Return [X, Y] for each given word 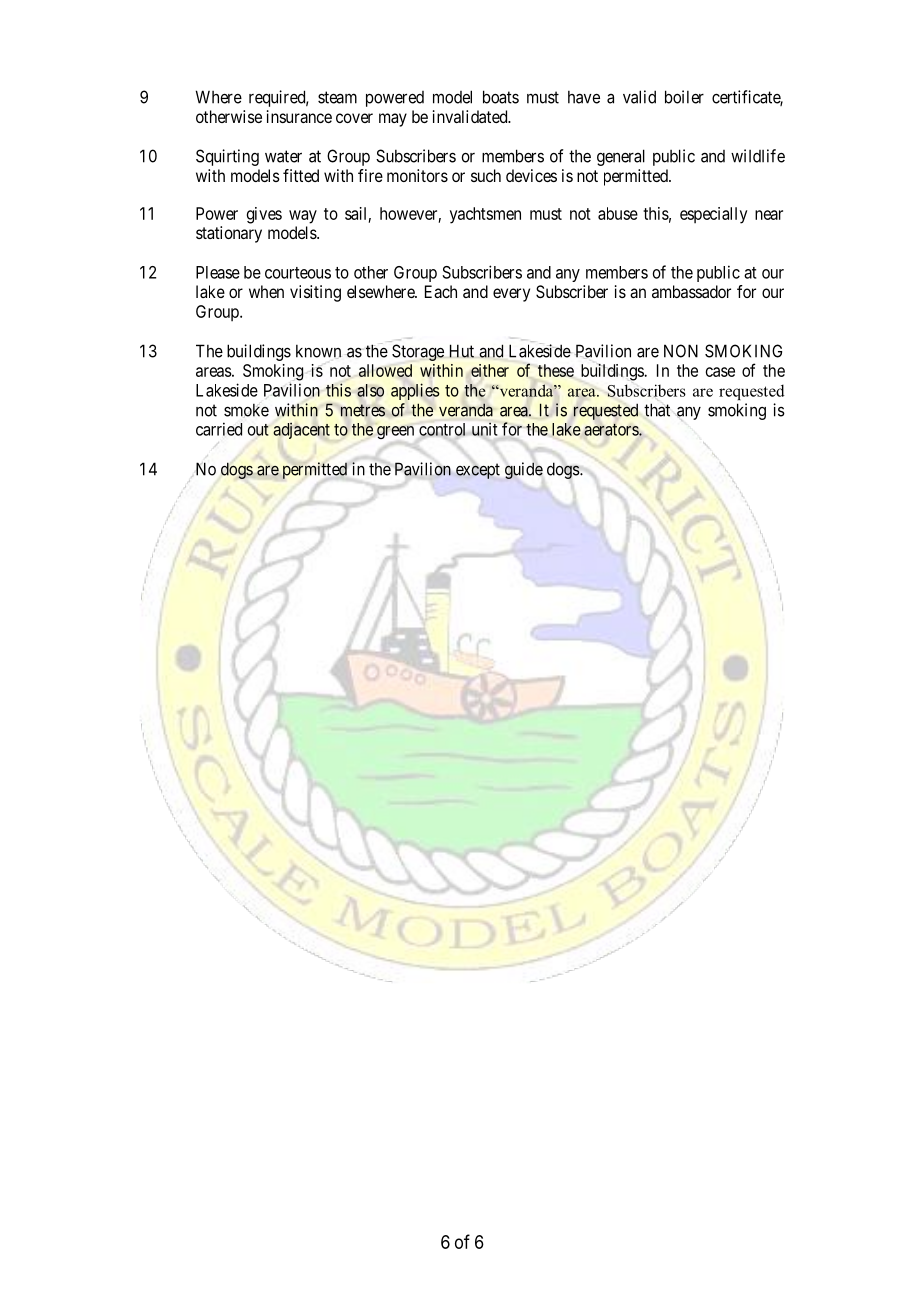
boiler [684, 97]
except [478, 471]
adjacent [301, 431]
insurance [299, 116]
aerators [612, 429]
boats [501, 97]
